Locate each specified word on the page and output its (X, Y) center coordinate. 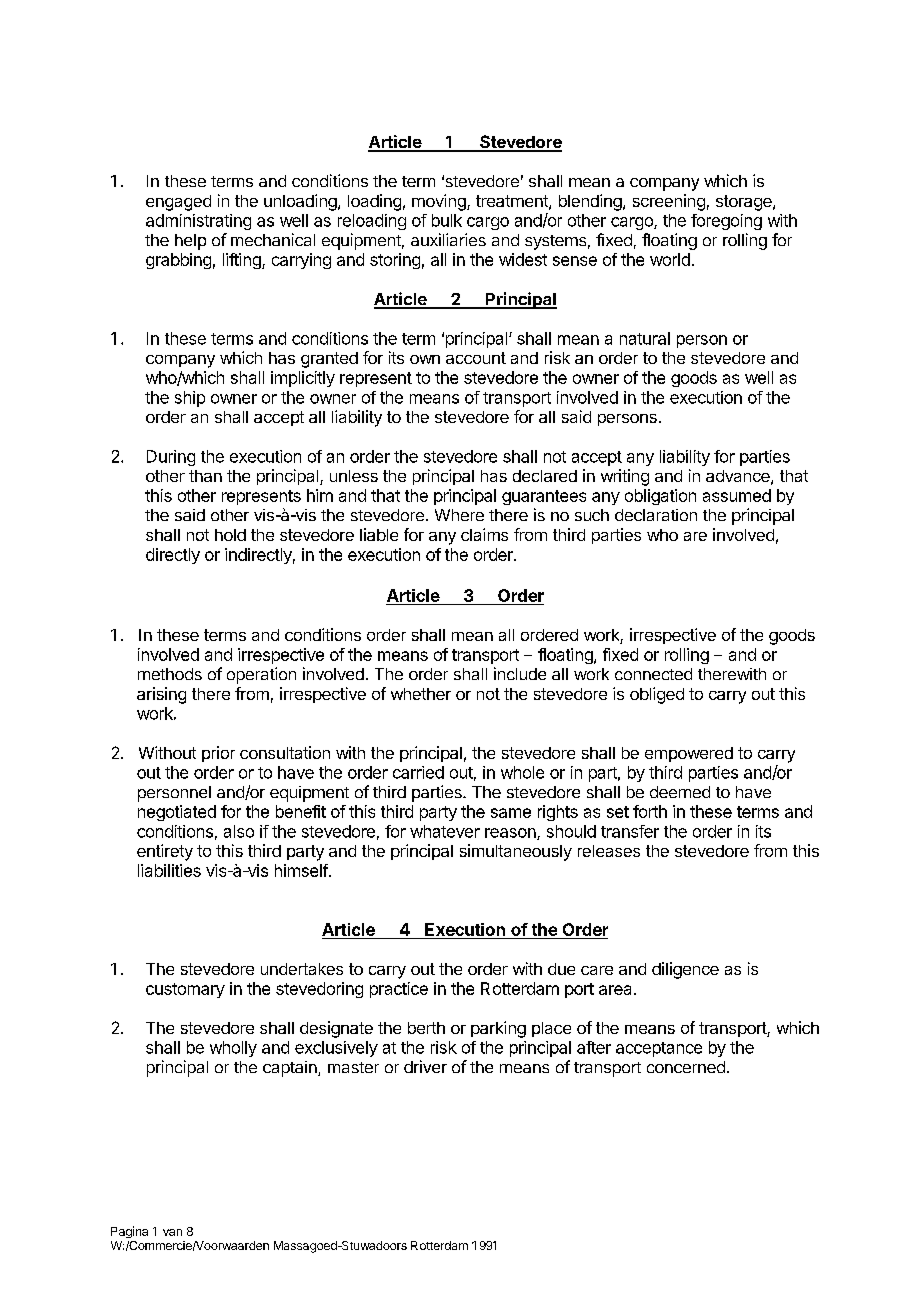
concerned (686, 1067)
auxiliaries (448, 239)
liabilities (169, 870)
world (670, 259)
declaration (656, 515)
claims (484, 534)
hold (230, 535)
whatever (445, 831)
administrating (198, 222)
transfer (630, 831)
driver (425, 1066)
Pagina (129, 1232)
